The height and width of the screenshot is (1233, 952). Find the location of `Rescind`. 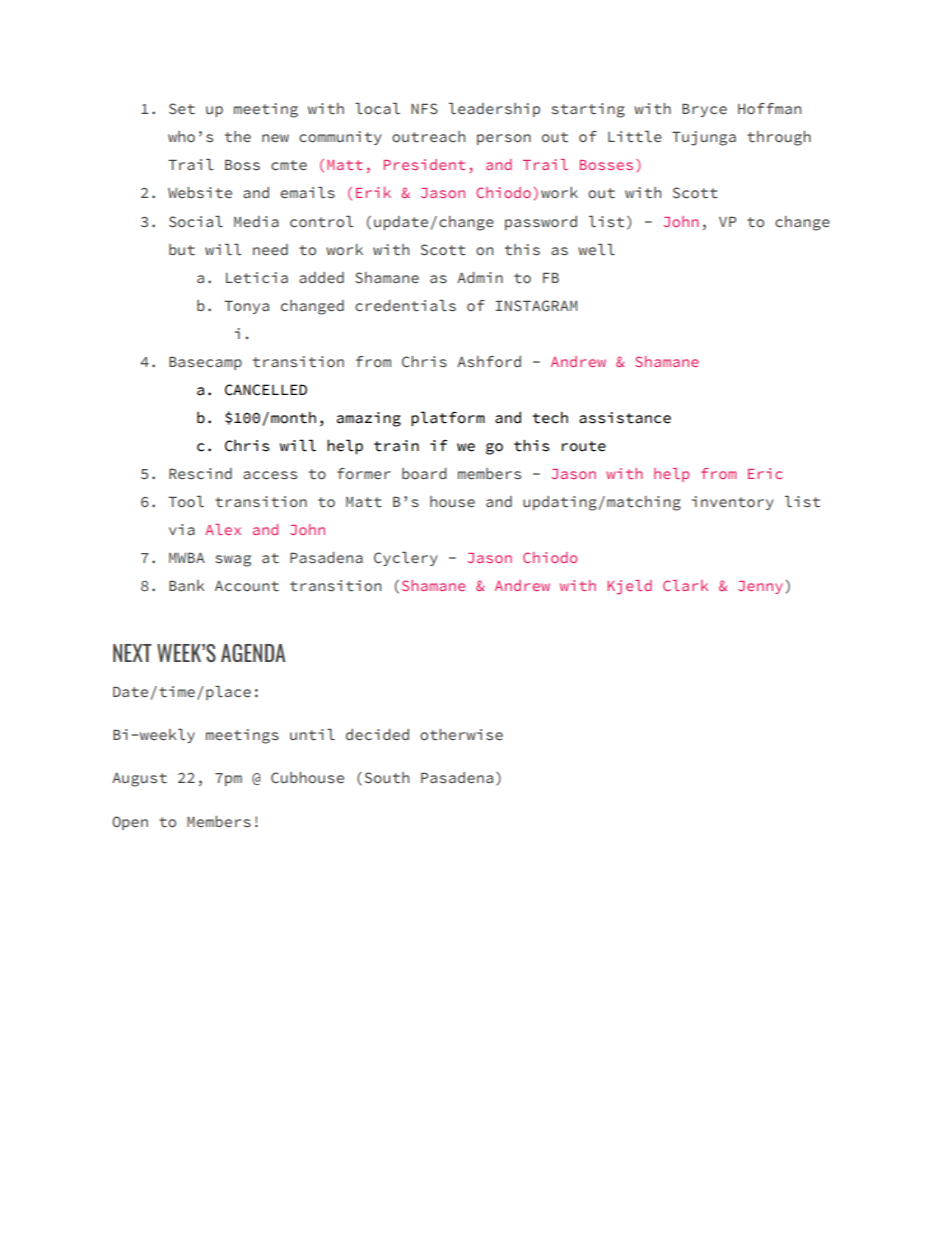

Rescind is located at coordinates (200, 473).
